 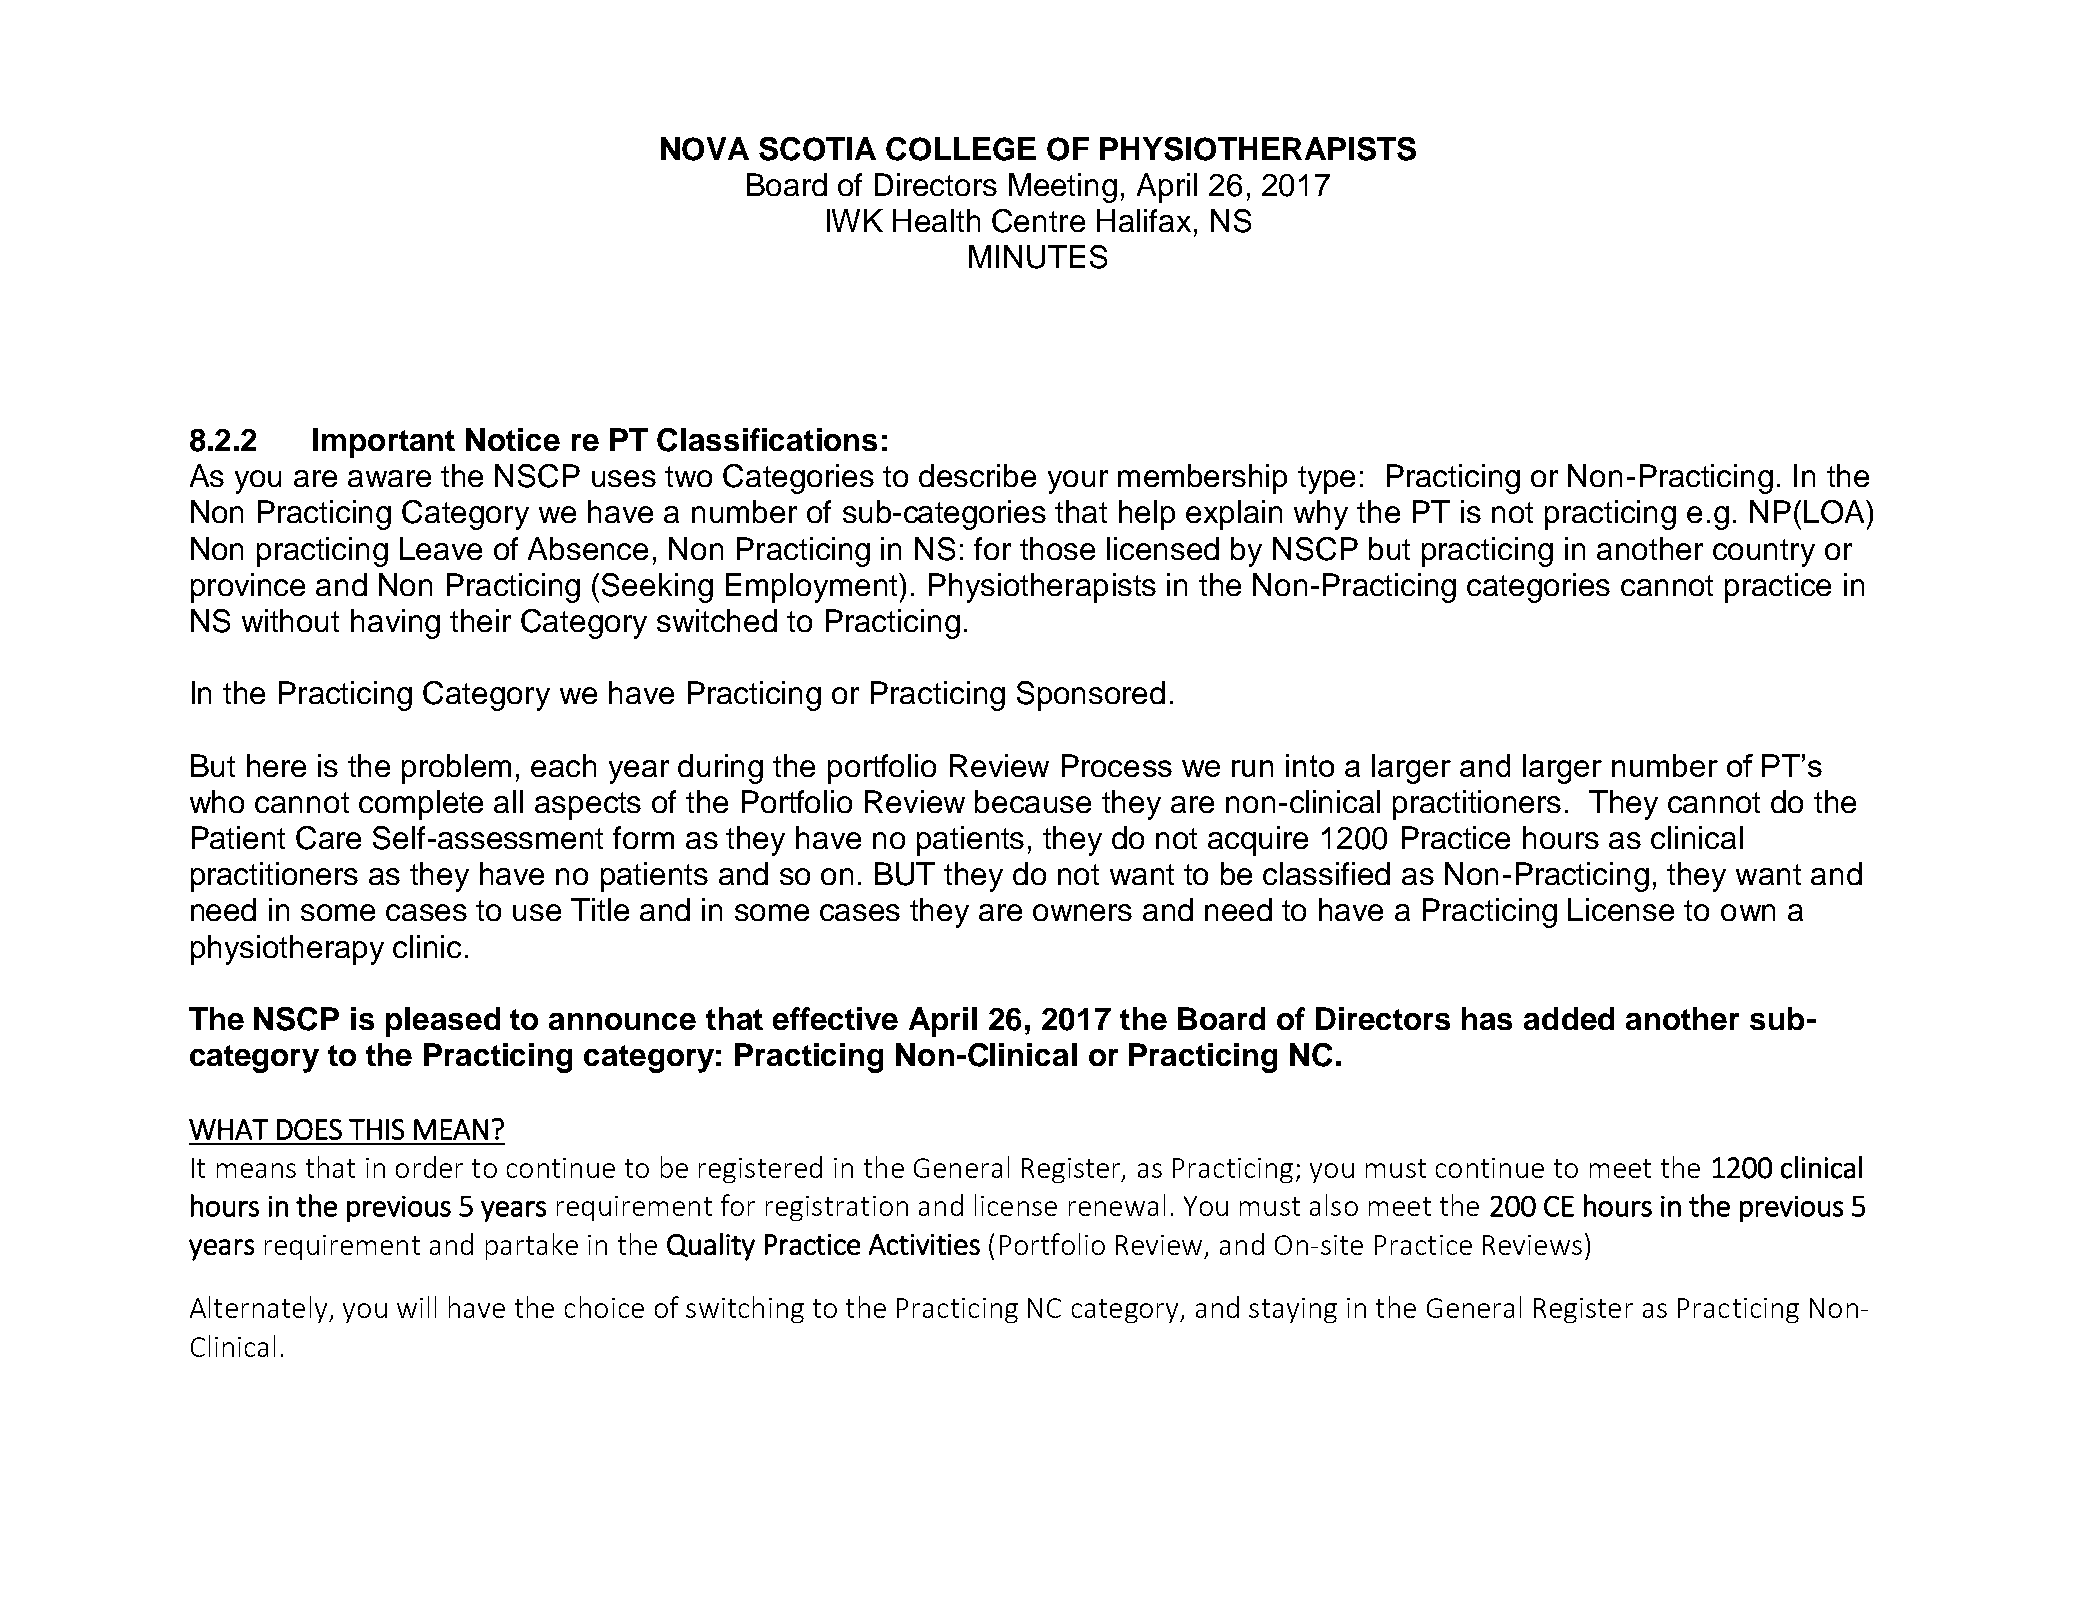 I want to click on added, so click(x=1569, y=1018).
